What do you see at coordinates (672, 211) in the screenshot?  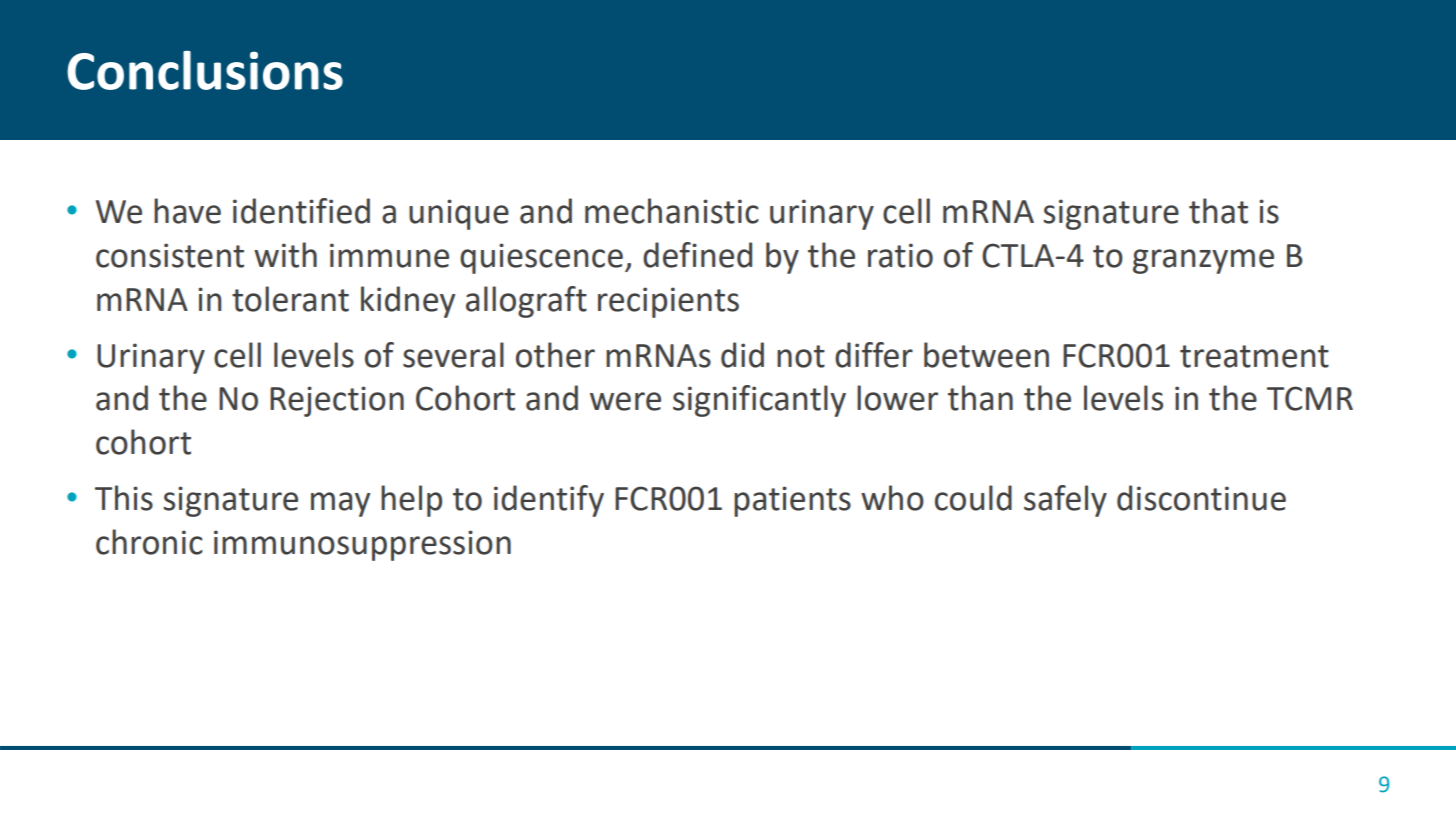 I see `mechanistic` at bounding box center [672, 211].
